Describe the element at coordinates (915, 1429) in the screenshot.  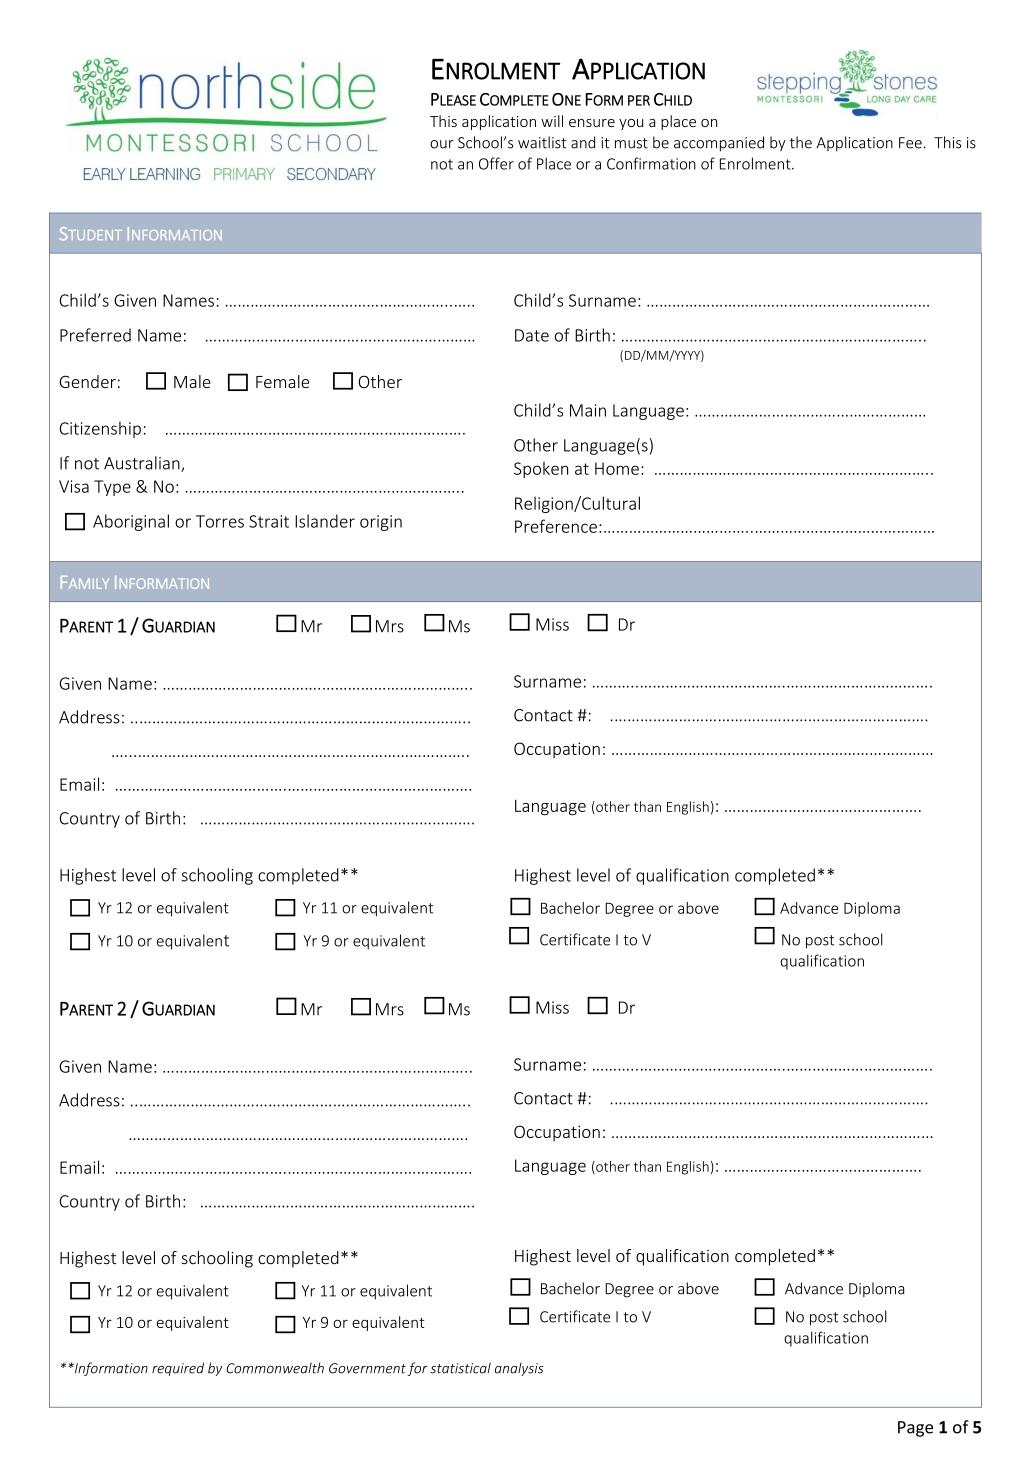
I see `Page` at that location.
